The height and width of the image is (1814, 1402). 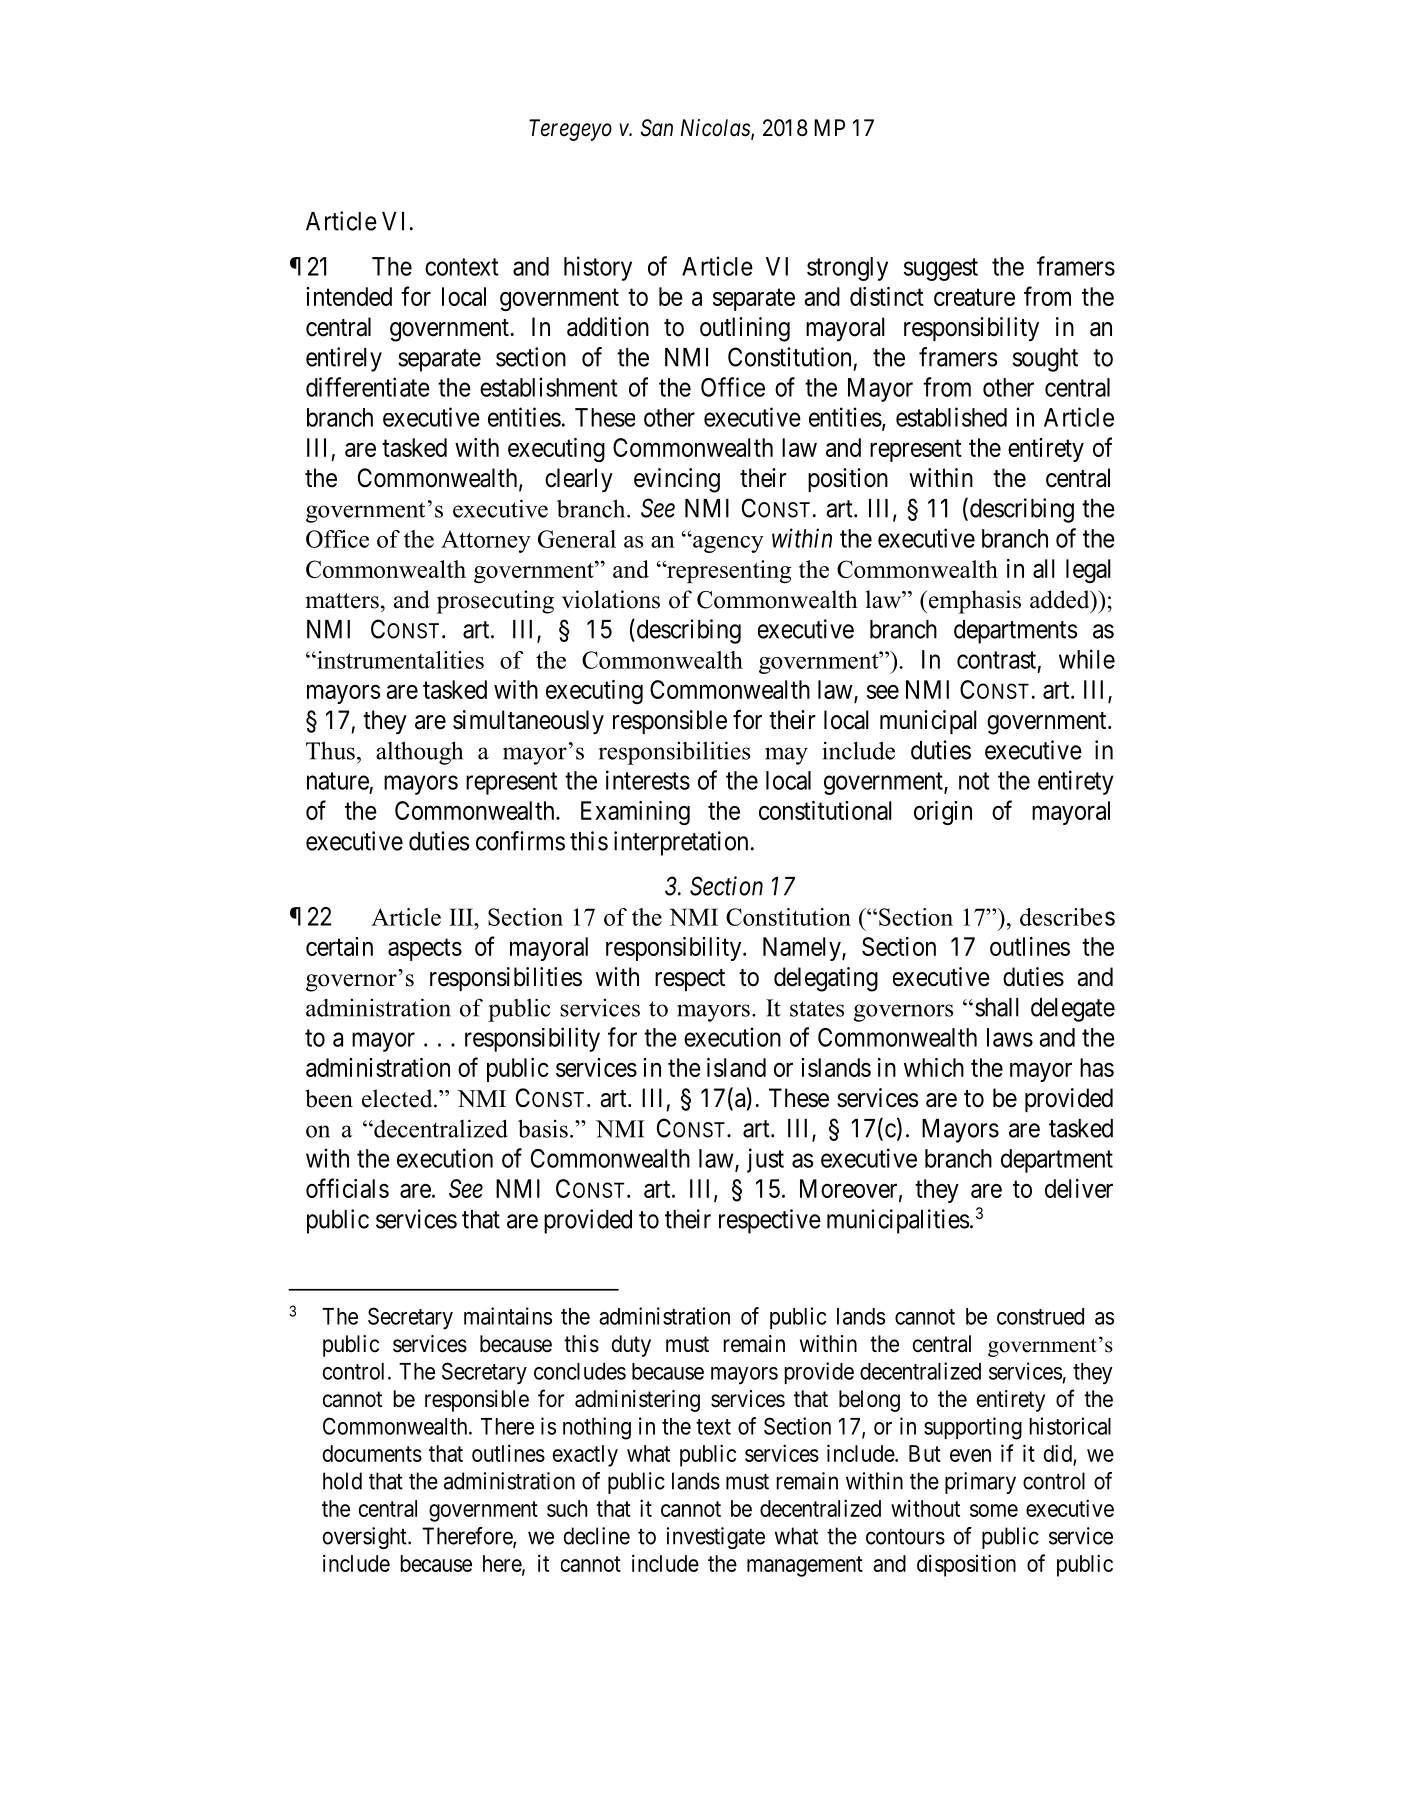 I want to click on Attorney, so click(x=486, y=541).
